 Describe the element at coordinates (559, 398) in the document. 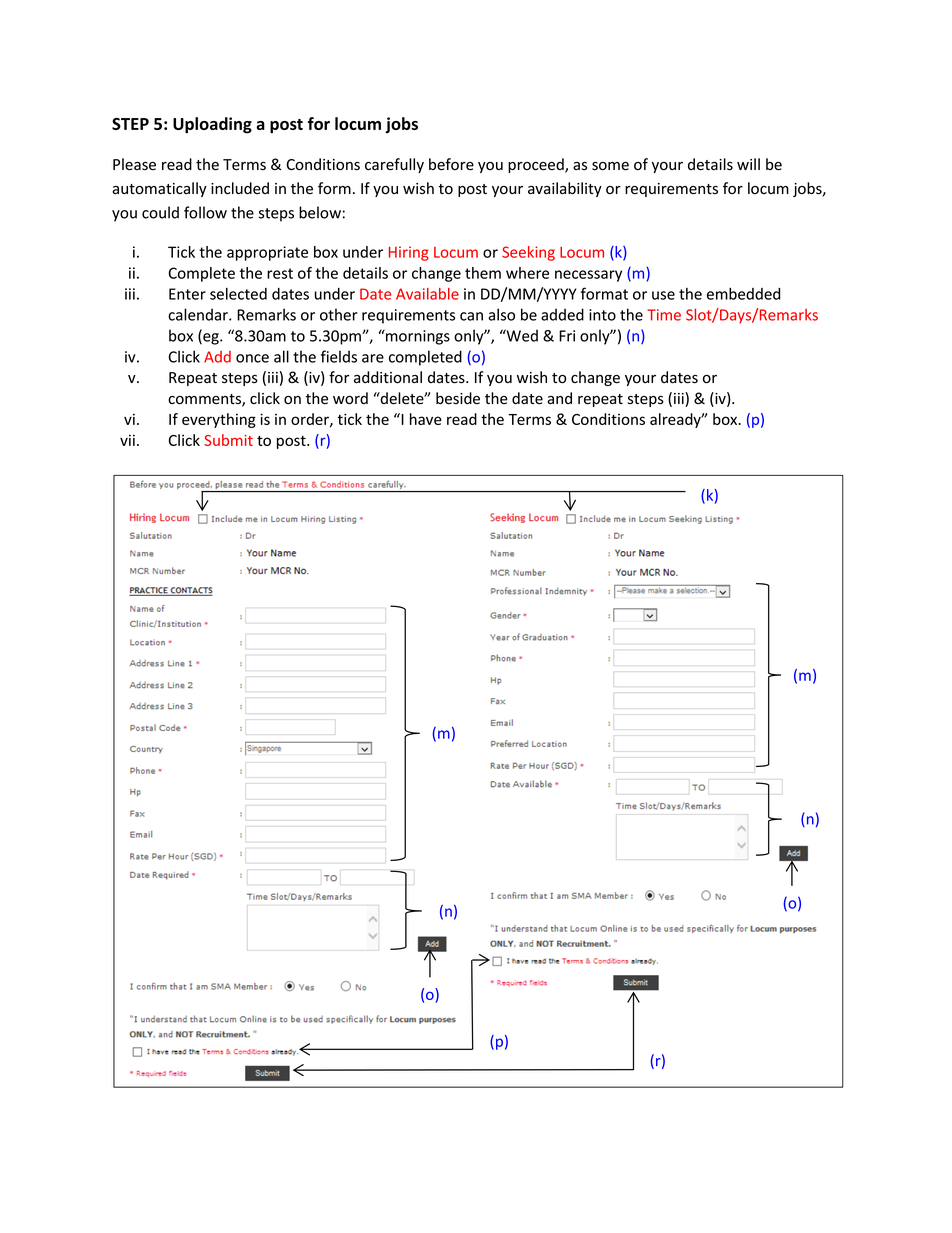

I see `and` at that location.
